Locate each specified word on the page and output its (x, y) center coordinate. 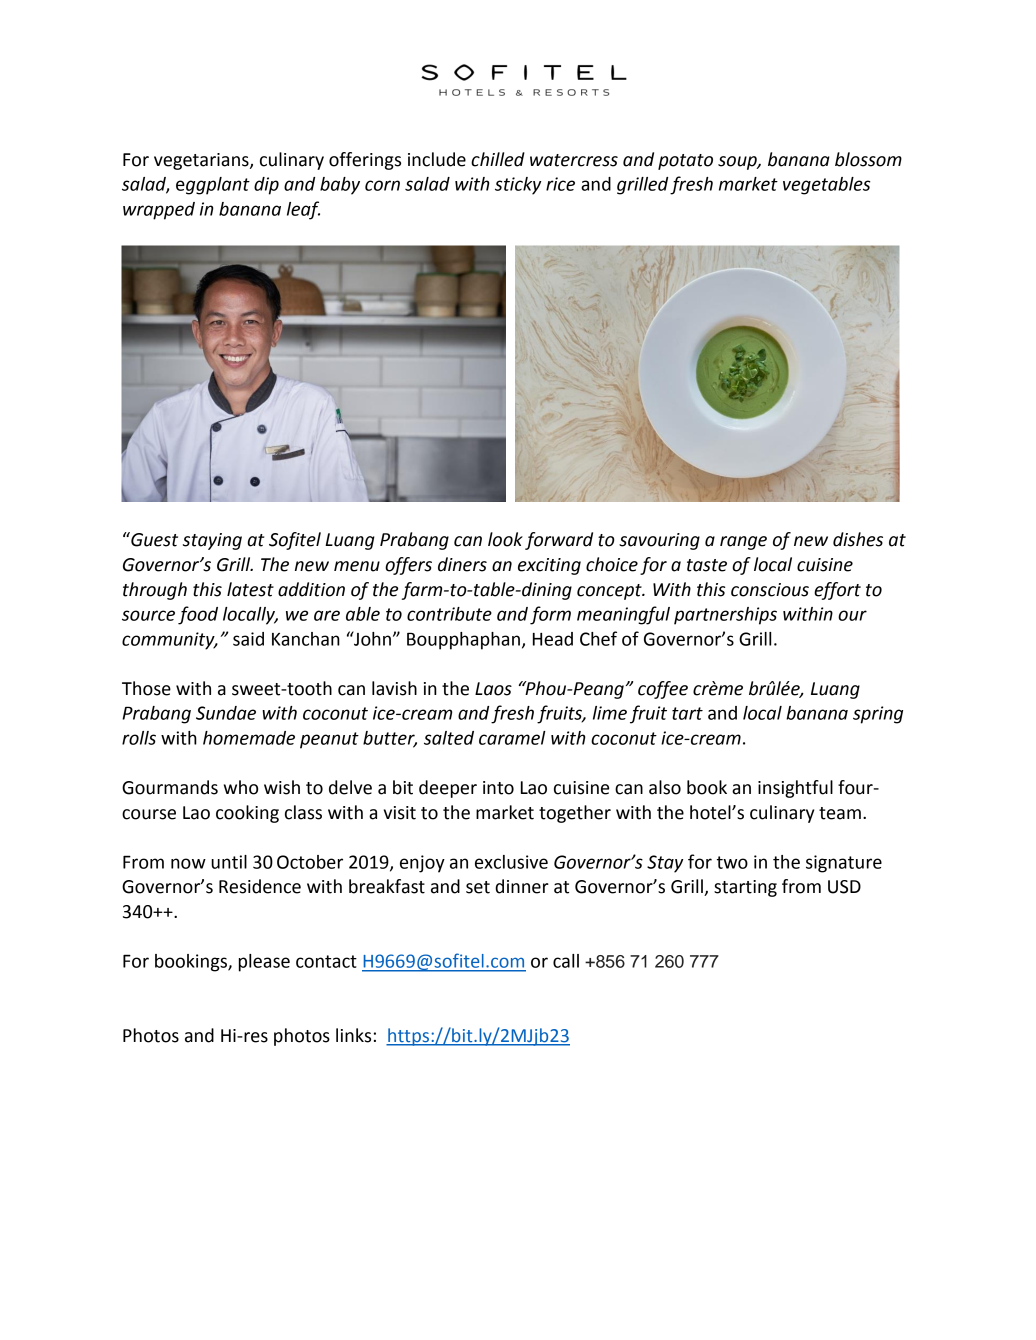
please (264, 963)
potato (685, 162)
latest (250, 589)
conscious (770, 590)
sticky (518, 186)
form (550, 615)
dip (266, 186)
